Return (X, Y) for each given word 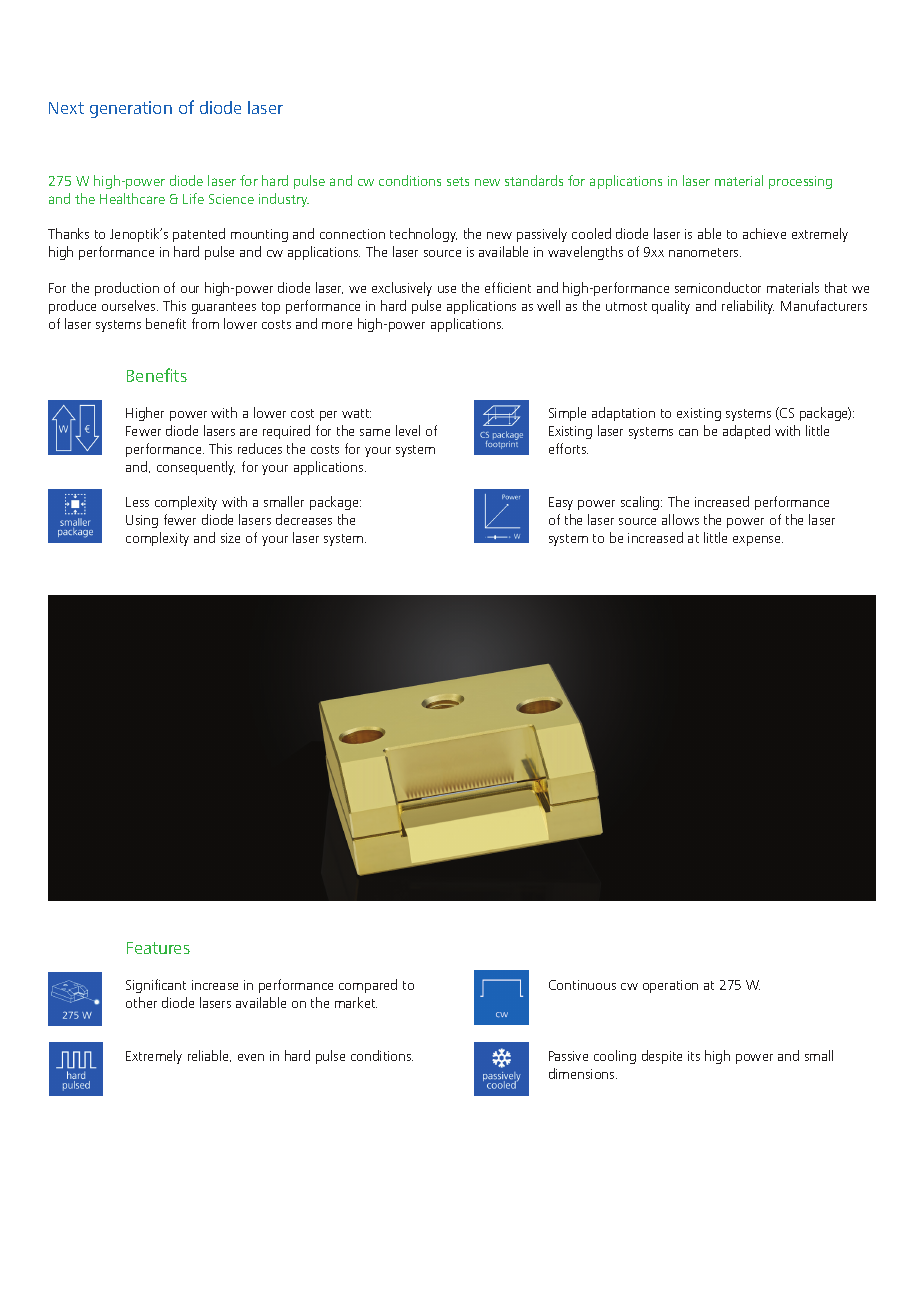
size (230, 538)
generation (131, 109)
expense (758, 541)
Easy (561, 503)
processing (800, 182)
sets (458, 181)
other (141, 1002)
